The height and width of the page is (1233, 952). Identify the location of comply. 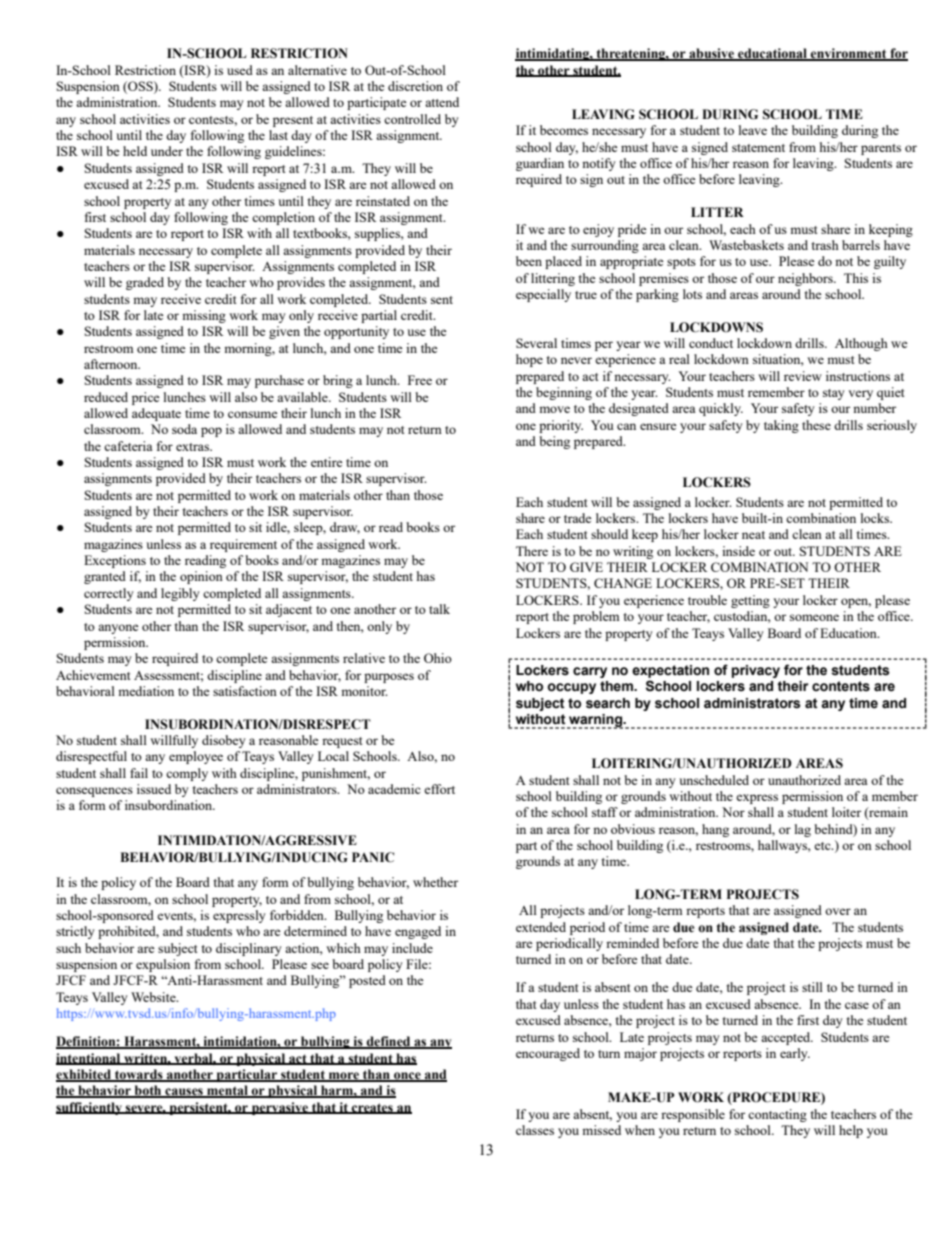
(187, 774).
